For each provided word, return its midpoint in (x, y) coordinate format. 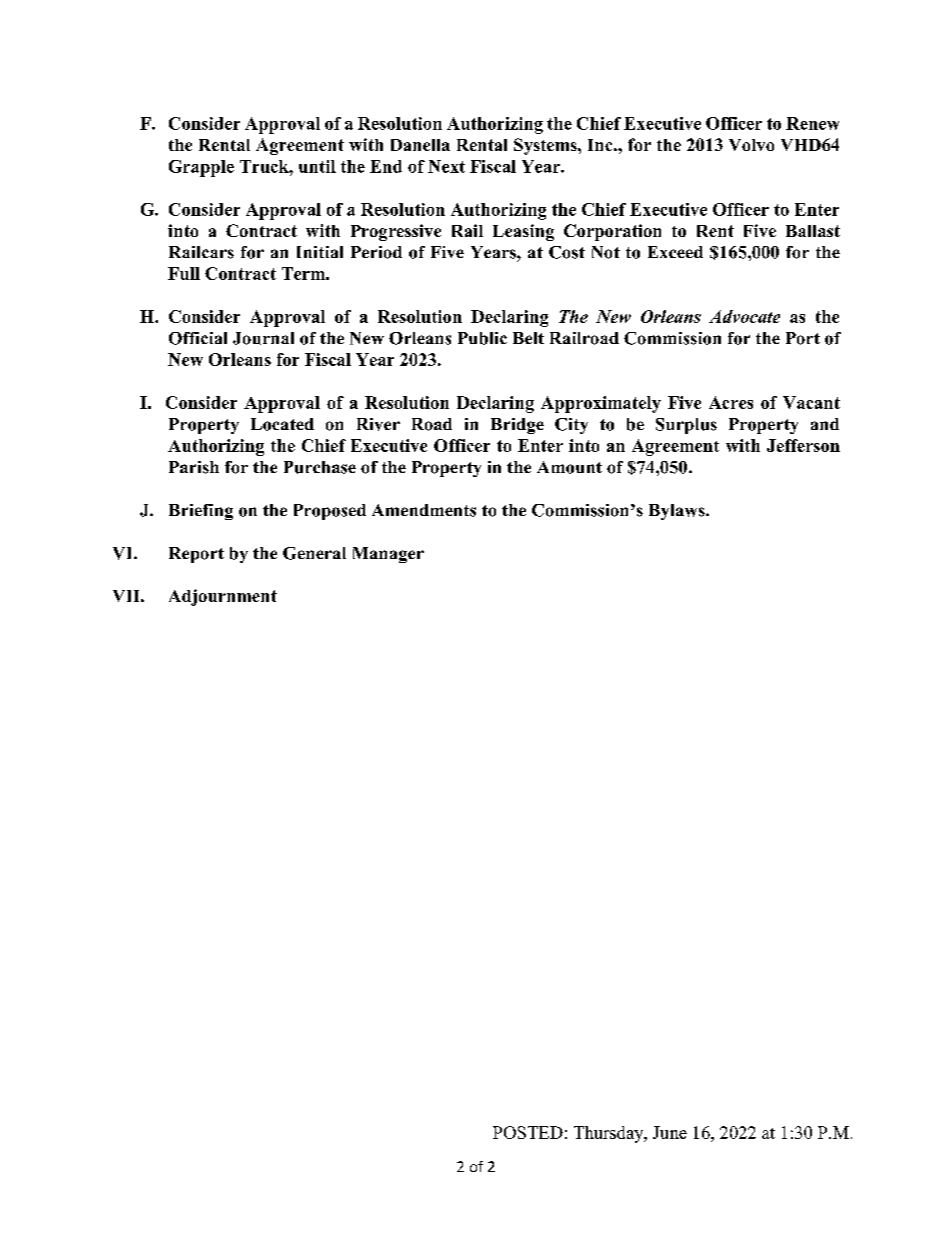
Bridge (517, 426)
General (314, 553)
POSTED (528, 1132)
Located (282, 424)
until (317, 166)
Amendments (424, 510)
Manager (388, 555)
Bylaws (678, 512)
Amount (569, 467)
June (670, 1132)
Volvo (751, 145)
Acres (731, 402)
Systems (546, 146)
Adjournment (223, 597)
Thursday (610, 1134)
